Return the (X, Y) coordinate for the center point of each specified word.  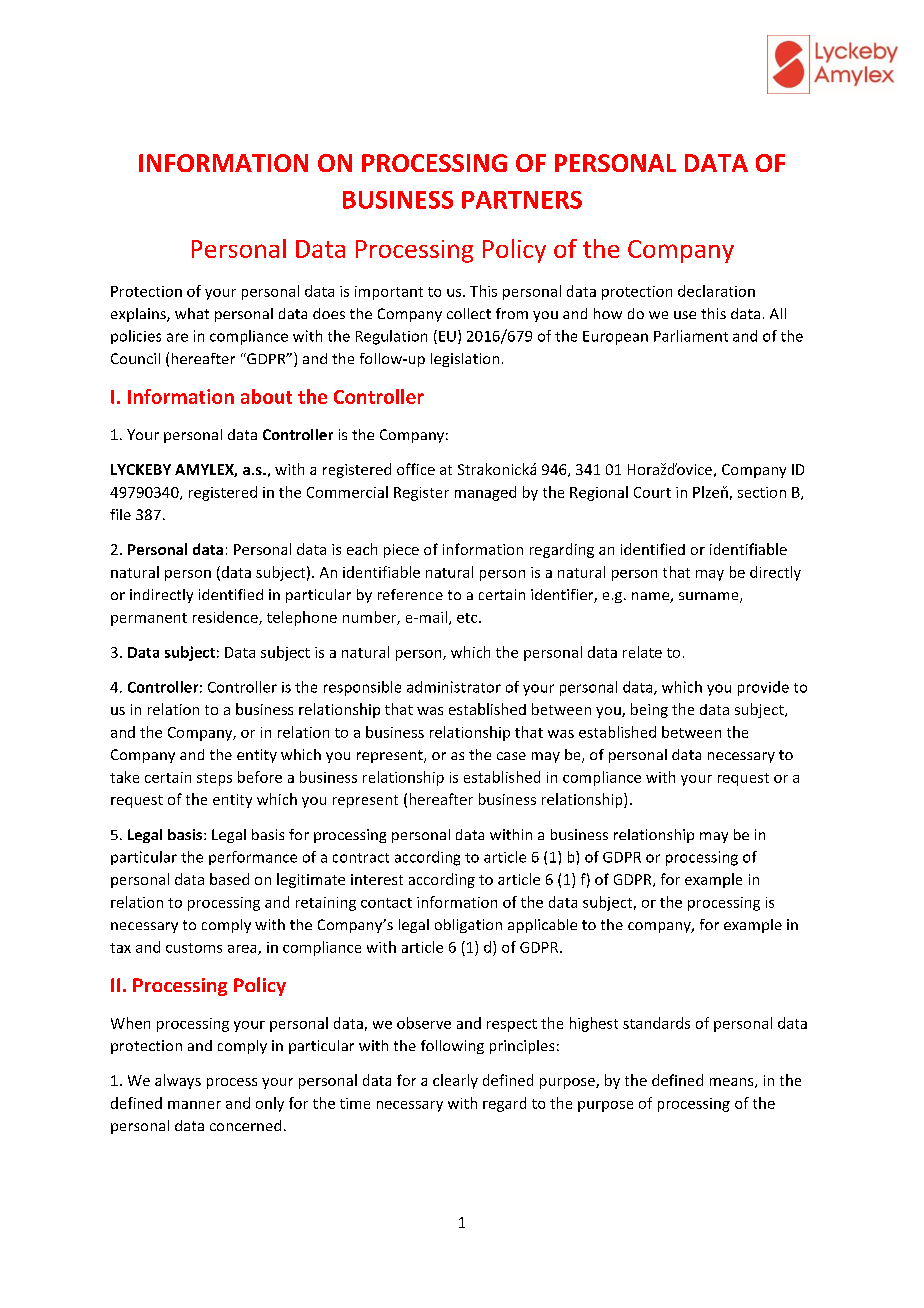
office (416, 469)
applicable (542, 926)
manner (194, 1105)
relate (642, 652)
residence (226, 618)
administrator (454, 687)
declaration (716, 291)
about (266, 396)
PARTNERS (522, 200)
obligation (468, 926)
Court (652, 492)
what (192, 313)
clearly (455, 1081)
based (229, 879)
